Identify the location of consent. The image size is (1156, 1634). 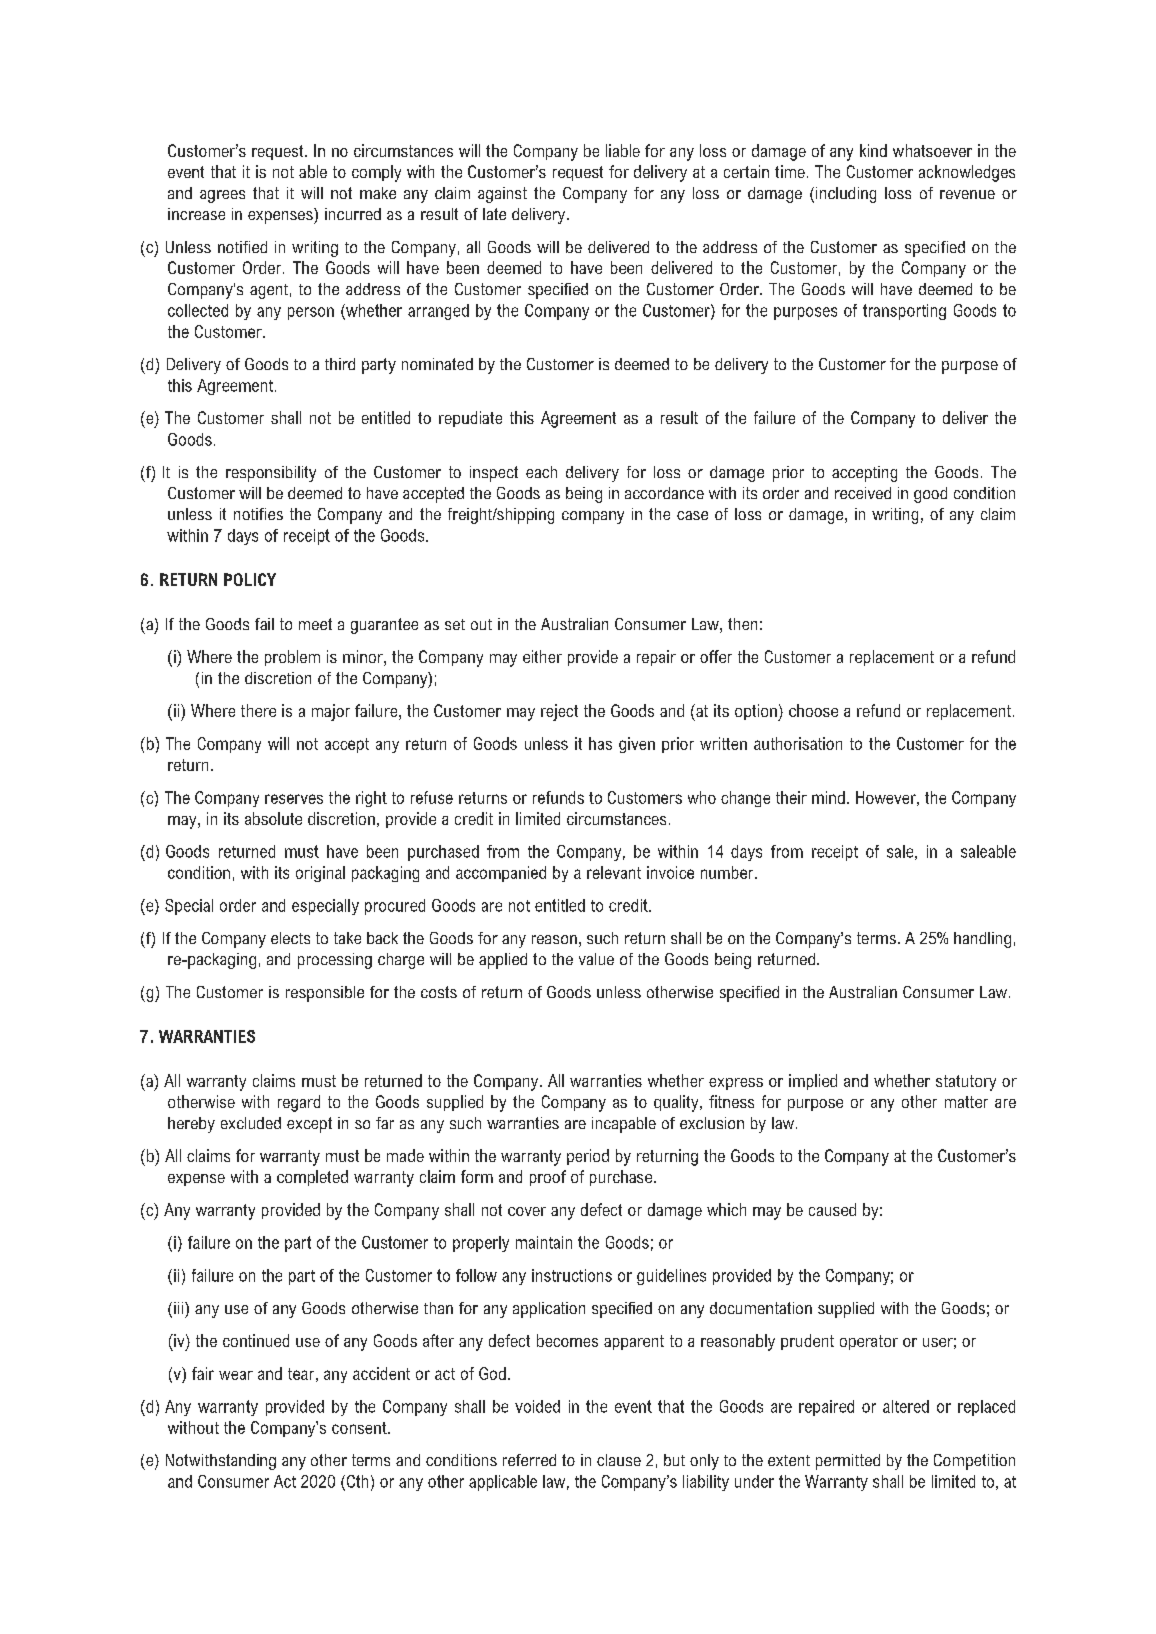
(360, 1428).
